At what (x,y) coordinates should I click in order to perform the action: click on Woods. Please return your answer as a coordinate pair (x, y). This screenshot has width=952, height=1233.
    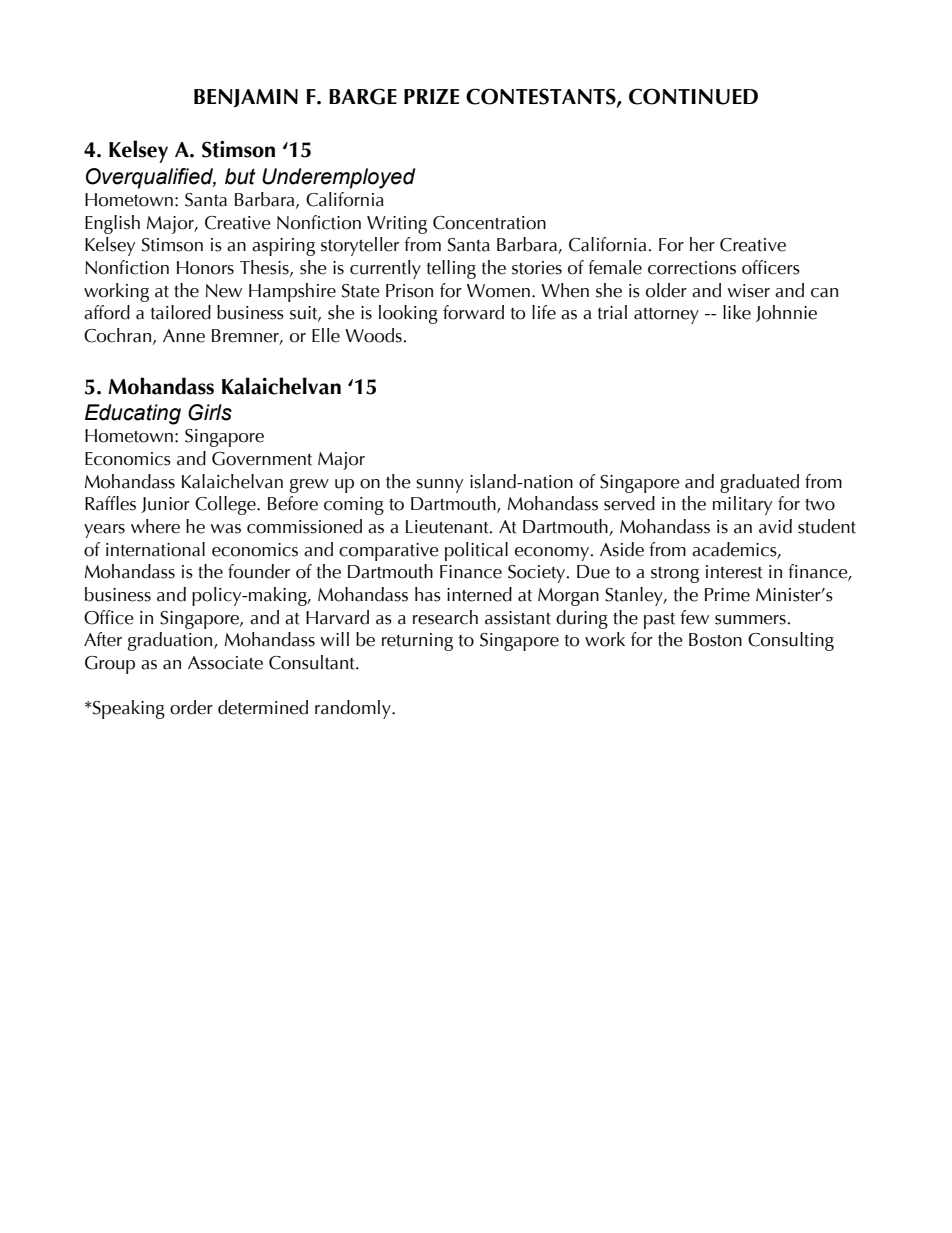
    Looking at the image, I should click on (373, 335).
